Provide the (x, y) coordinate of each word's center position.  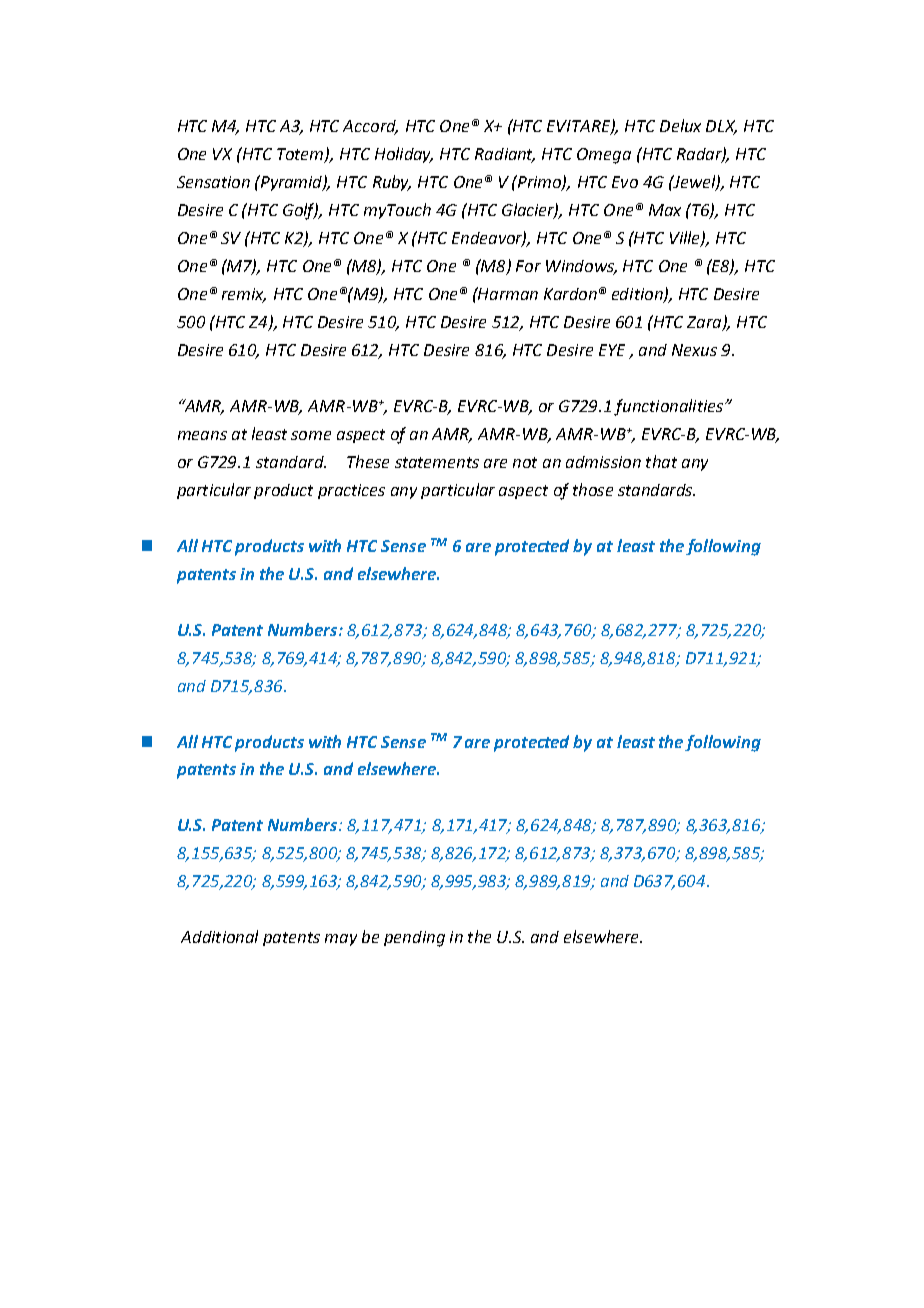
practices (351, 491)
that (661, 461)
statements (437, 462)
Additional (219, 936)
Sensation (213, 182)
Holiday (404, 155)
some (311, 435)
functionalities (670, 407)
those (593, 489)
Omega (604, 156)
